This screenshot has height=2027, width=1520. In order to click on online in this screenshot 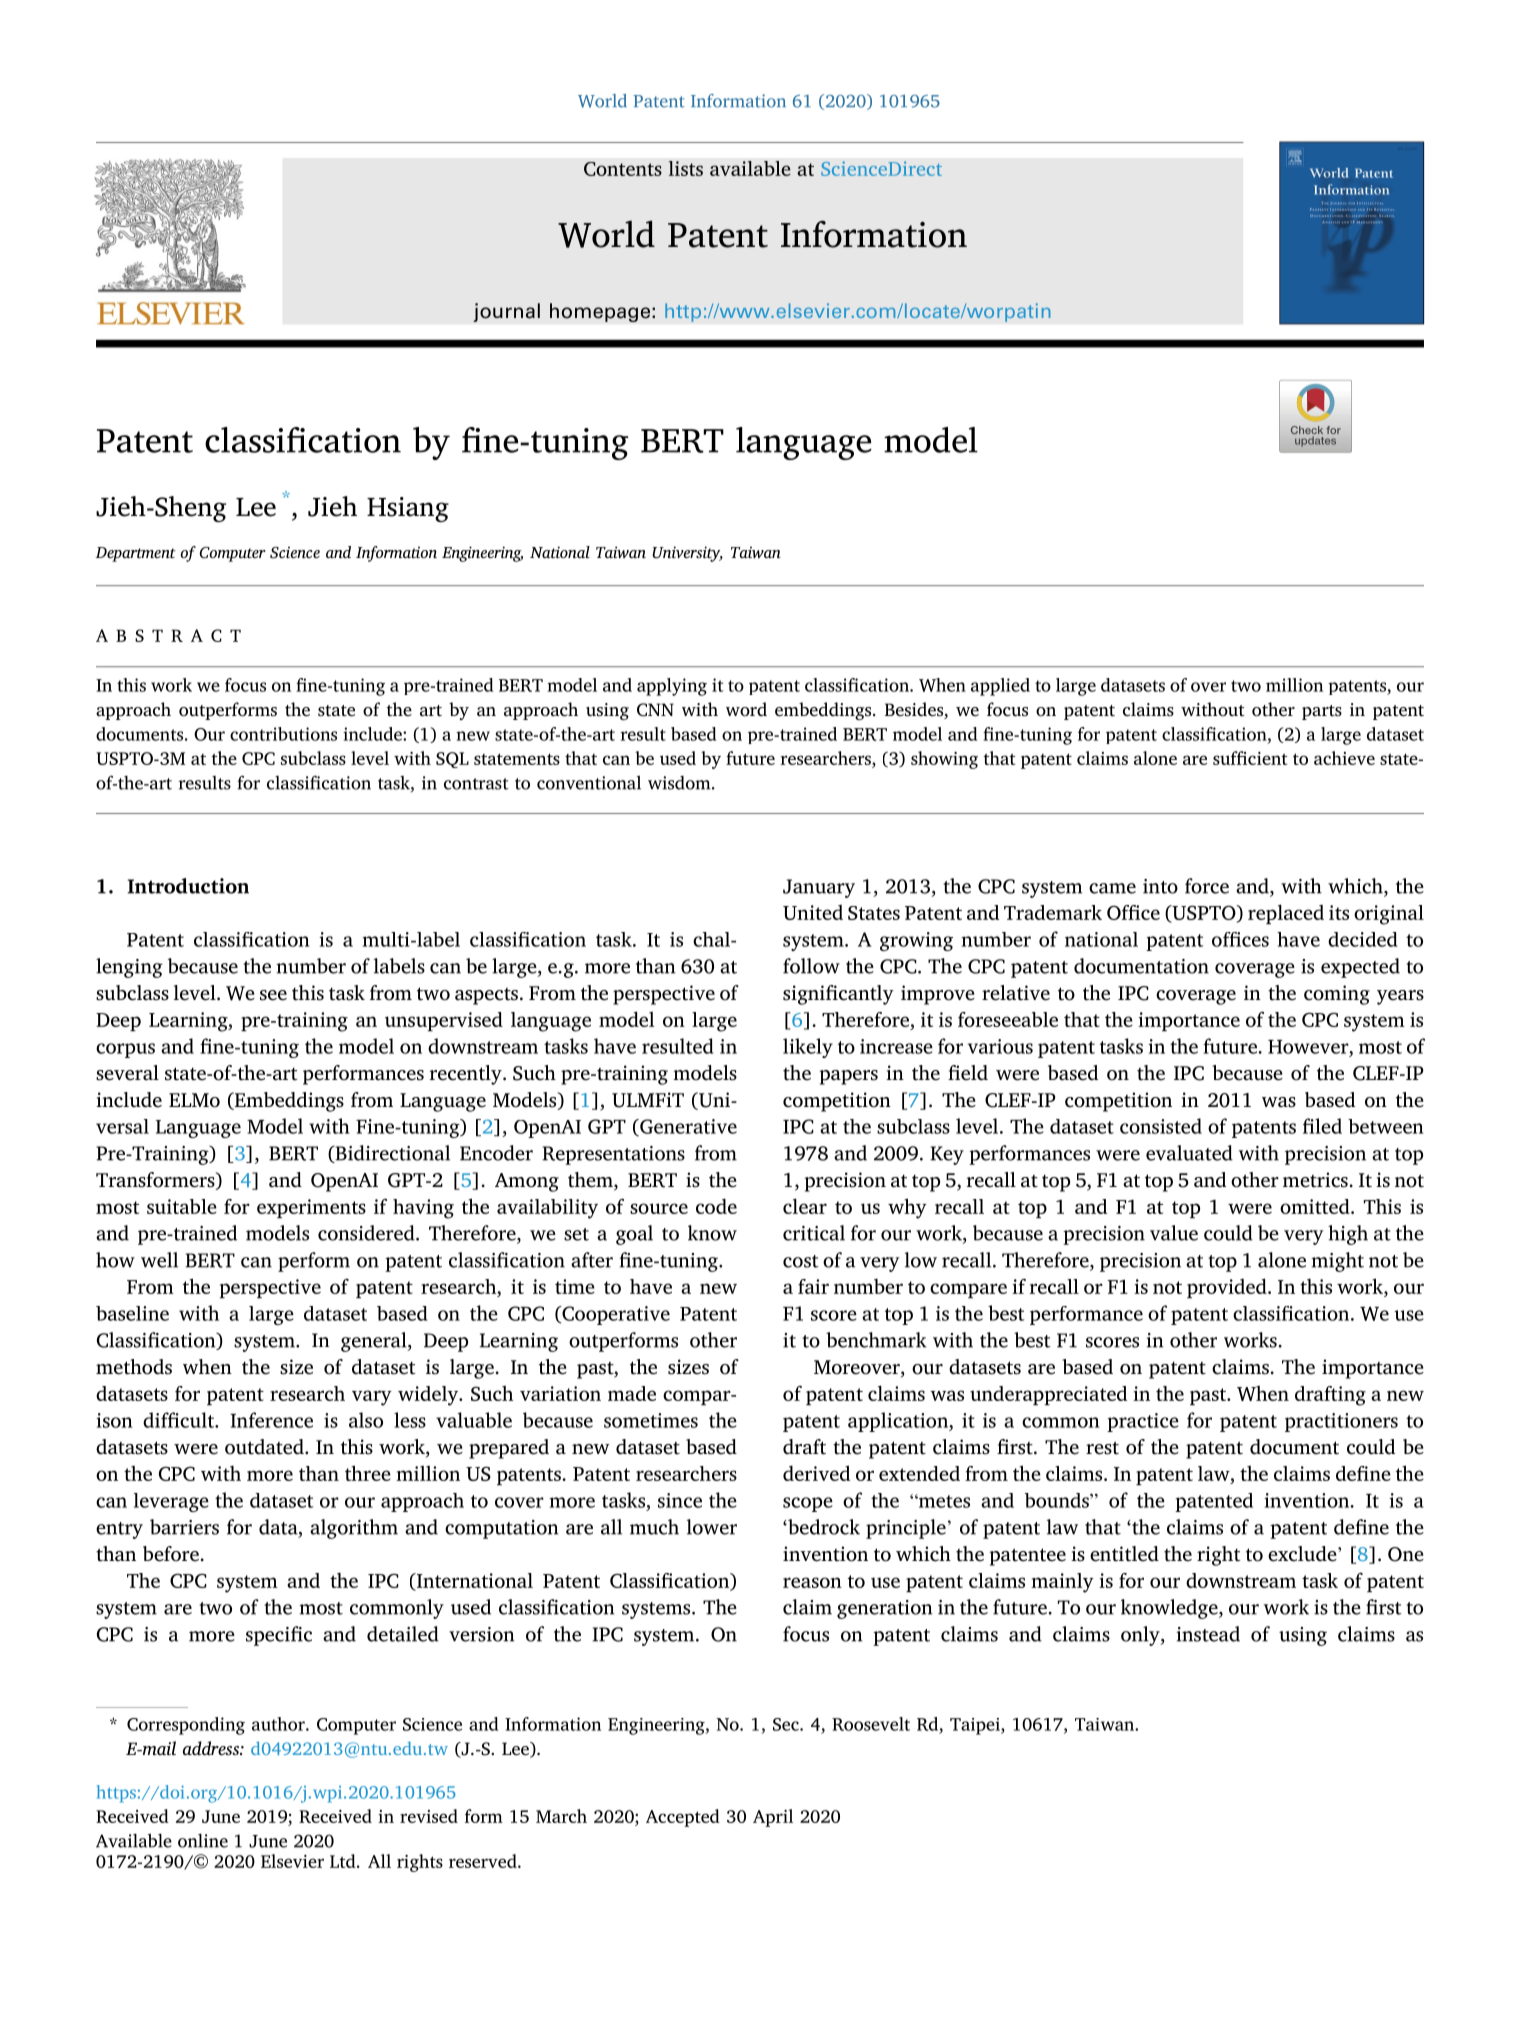, I will do `click(203, 1840)`.
